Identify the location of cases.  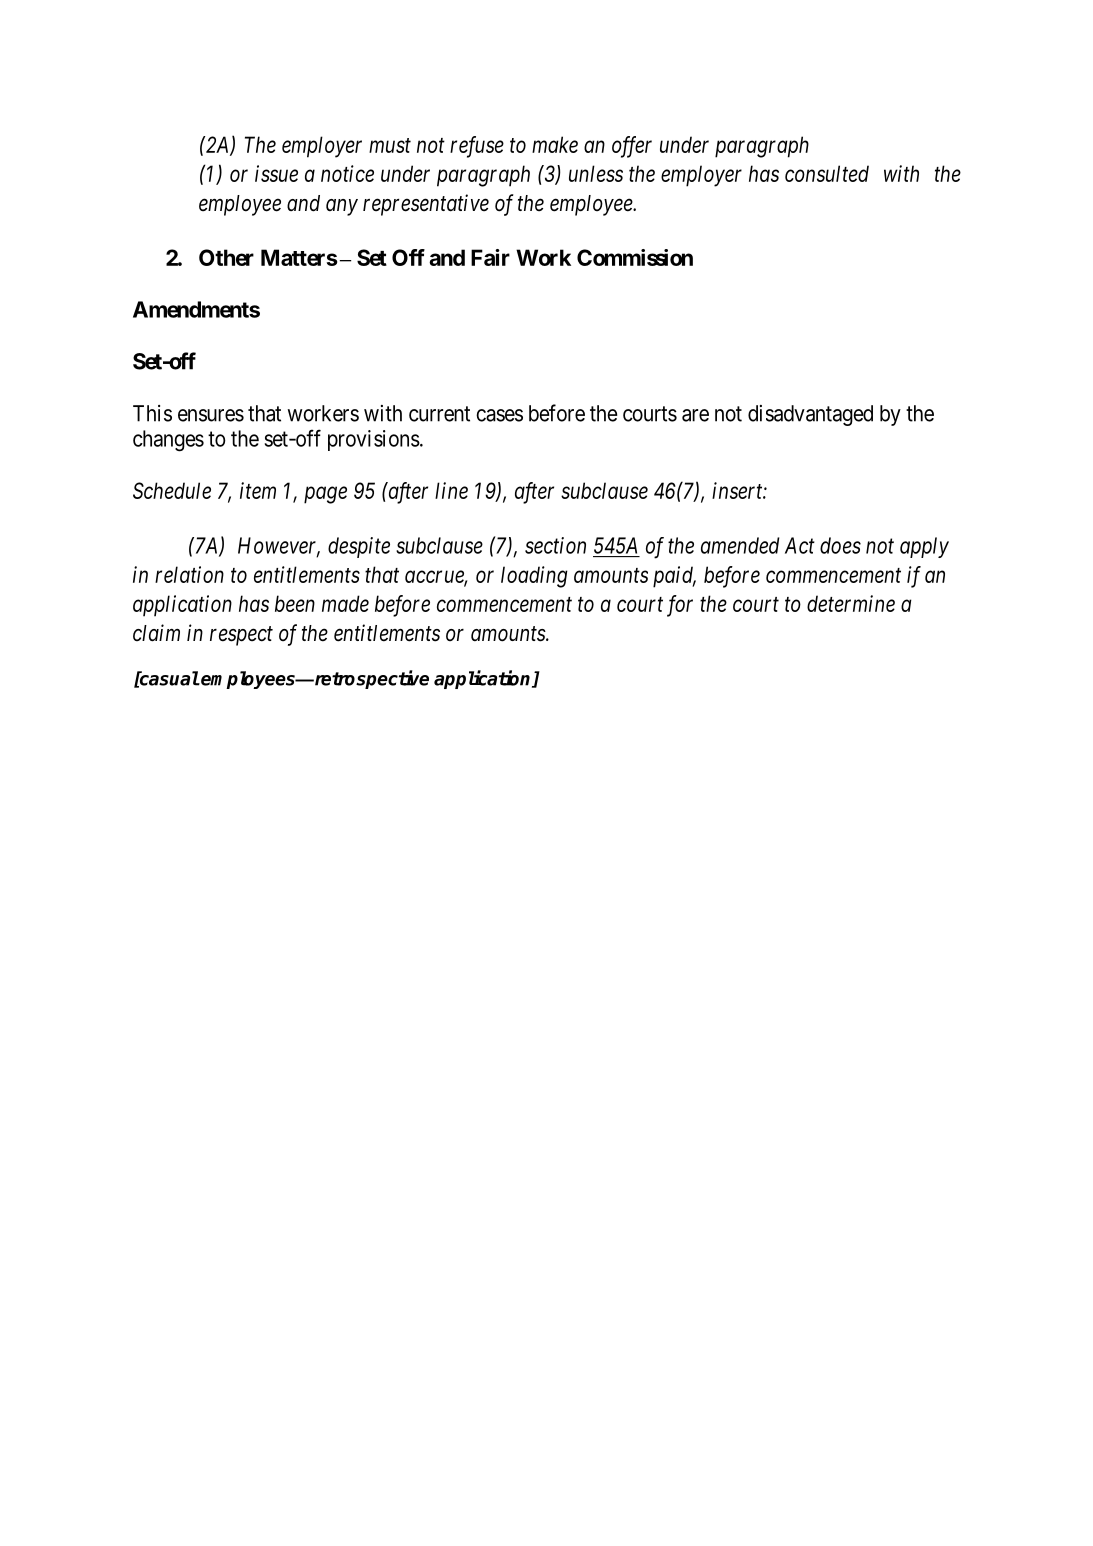
(499, 415).
